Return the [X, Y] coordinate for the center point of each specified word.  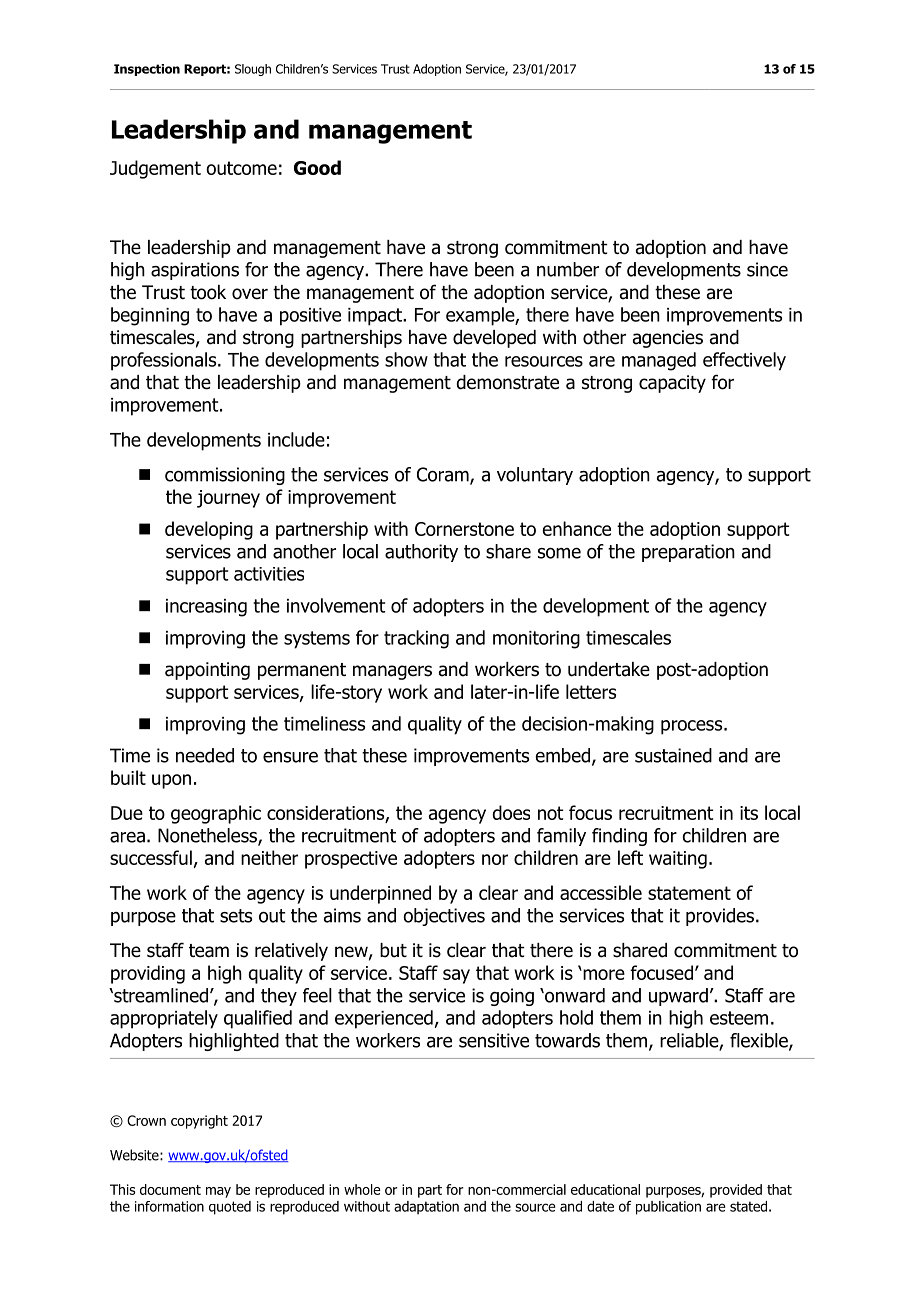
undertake [609, 669]
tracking [416, 639]
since [767, 269]
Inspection [147, 70]
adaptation [426, 1208]
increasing [206, 608]
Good [317, 167]
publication [668, 1208]
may [218, 1192]
